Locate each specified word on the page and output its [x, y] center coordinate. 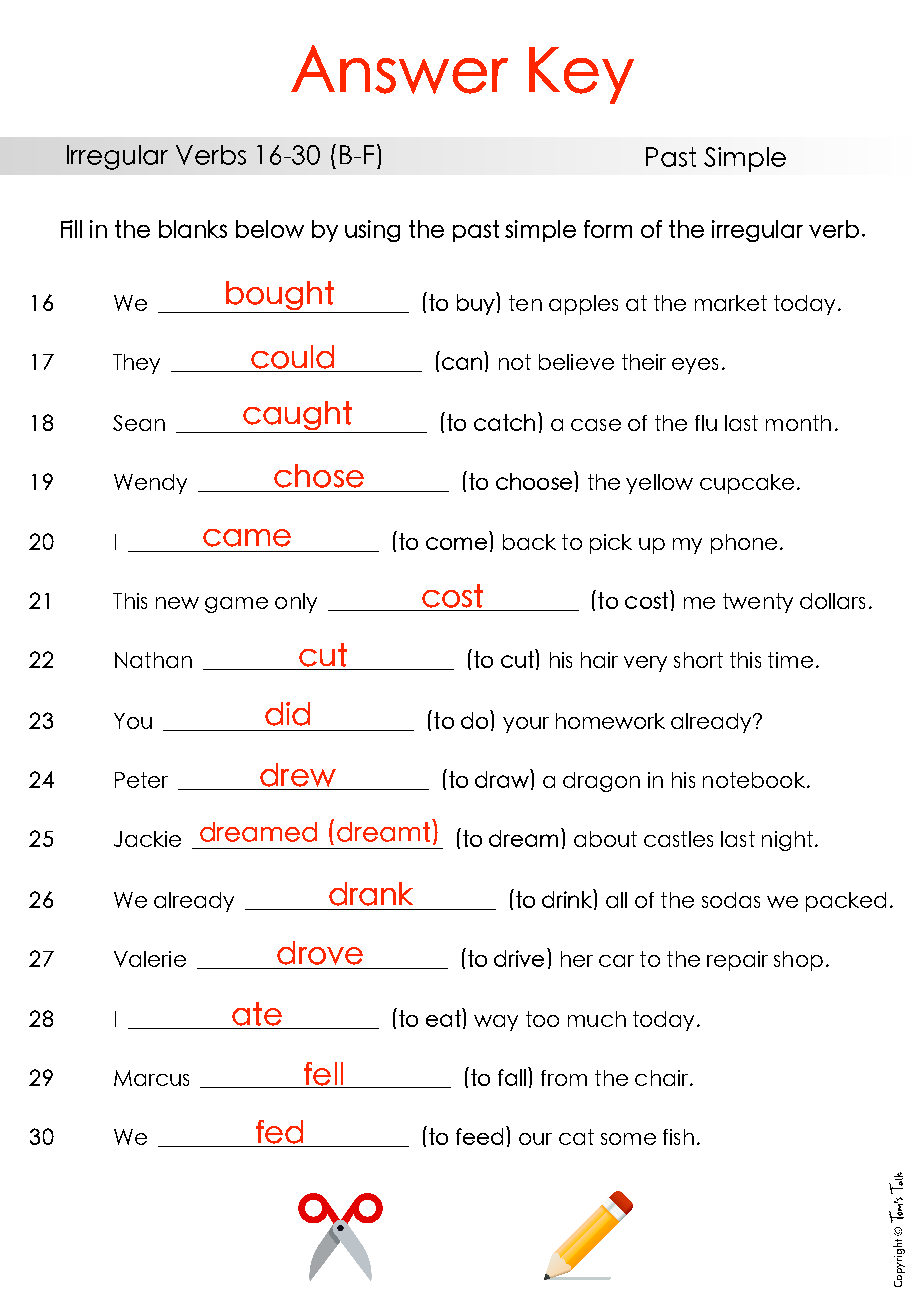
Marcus [151, 1078]
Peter [141, 780]
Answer [399, 69]
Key [581, 75]
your [526, 725]
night [787, 841]
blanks [193, 229]
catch [504, 422]
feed [479, 1136]
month [798, 423]
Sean [139, 423]
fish [678, 1137]
